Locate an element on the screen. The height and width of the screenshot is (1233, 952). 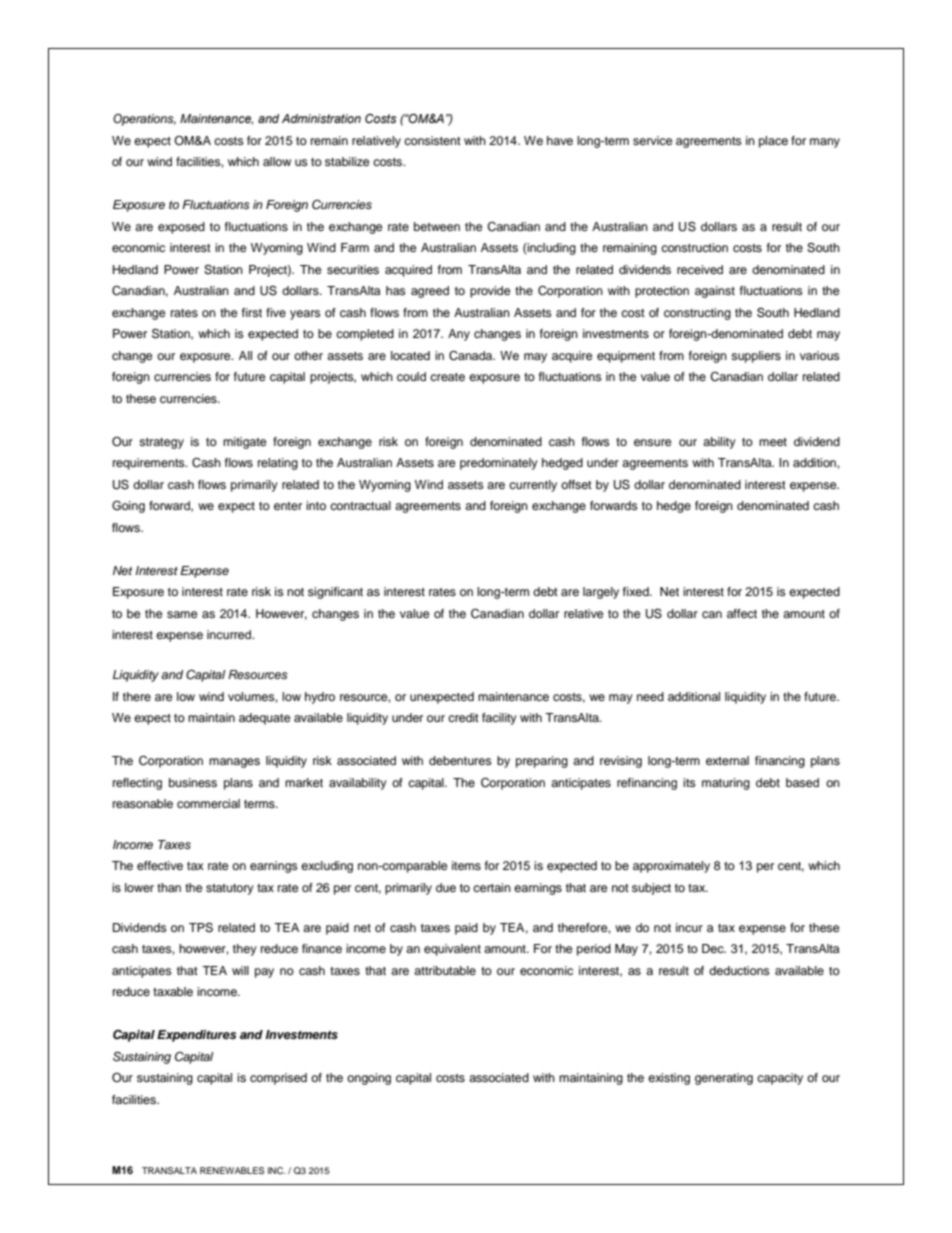
allow is located at coordinates (277, 161).
